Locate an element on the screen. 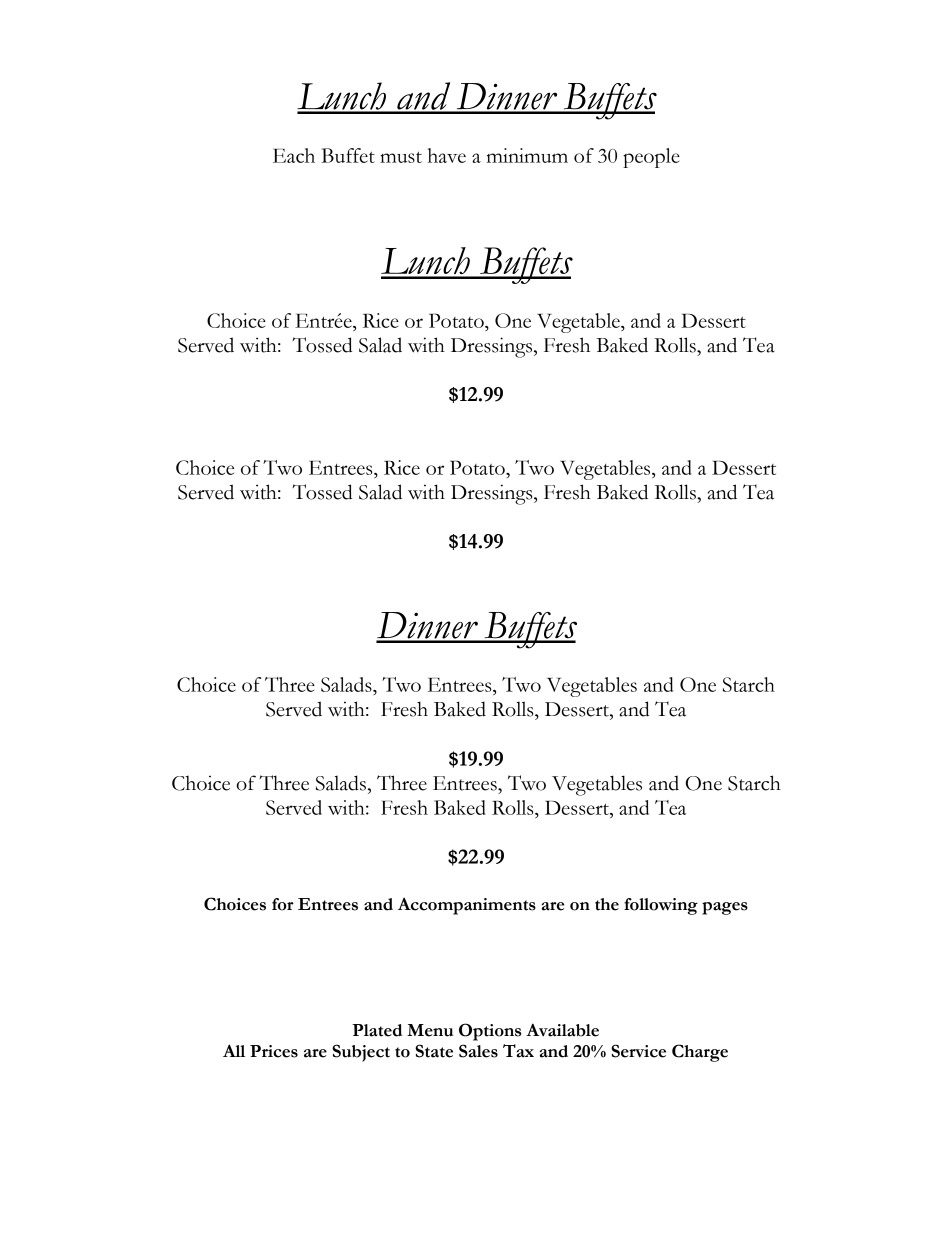  for is located at coordinates (283, 904).
